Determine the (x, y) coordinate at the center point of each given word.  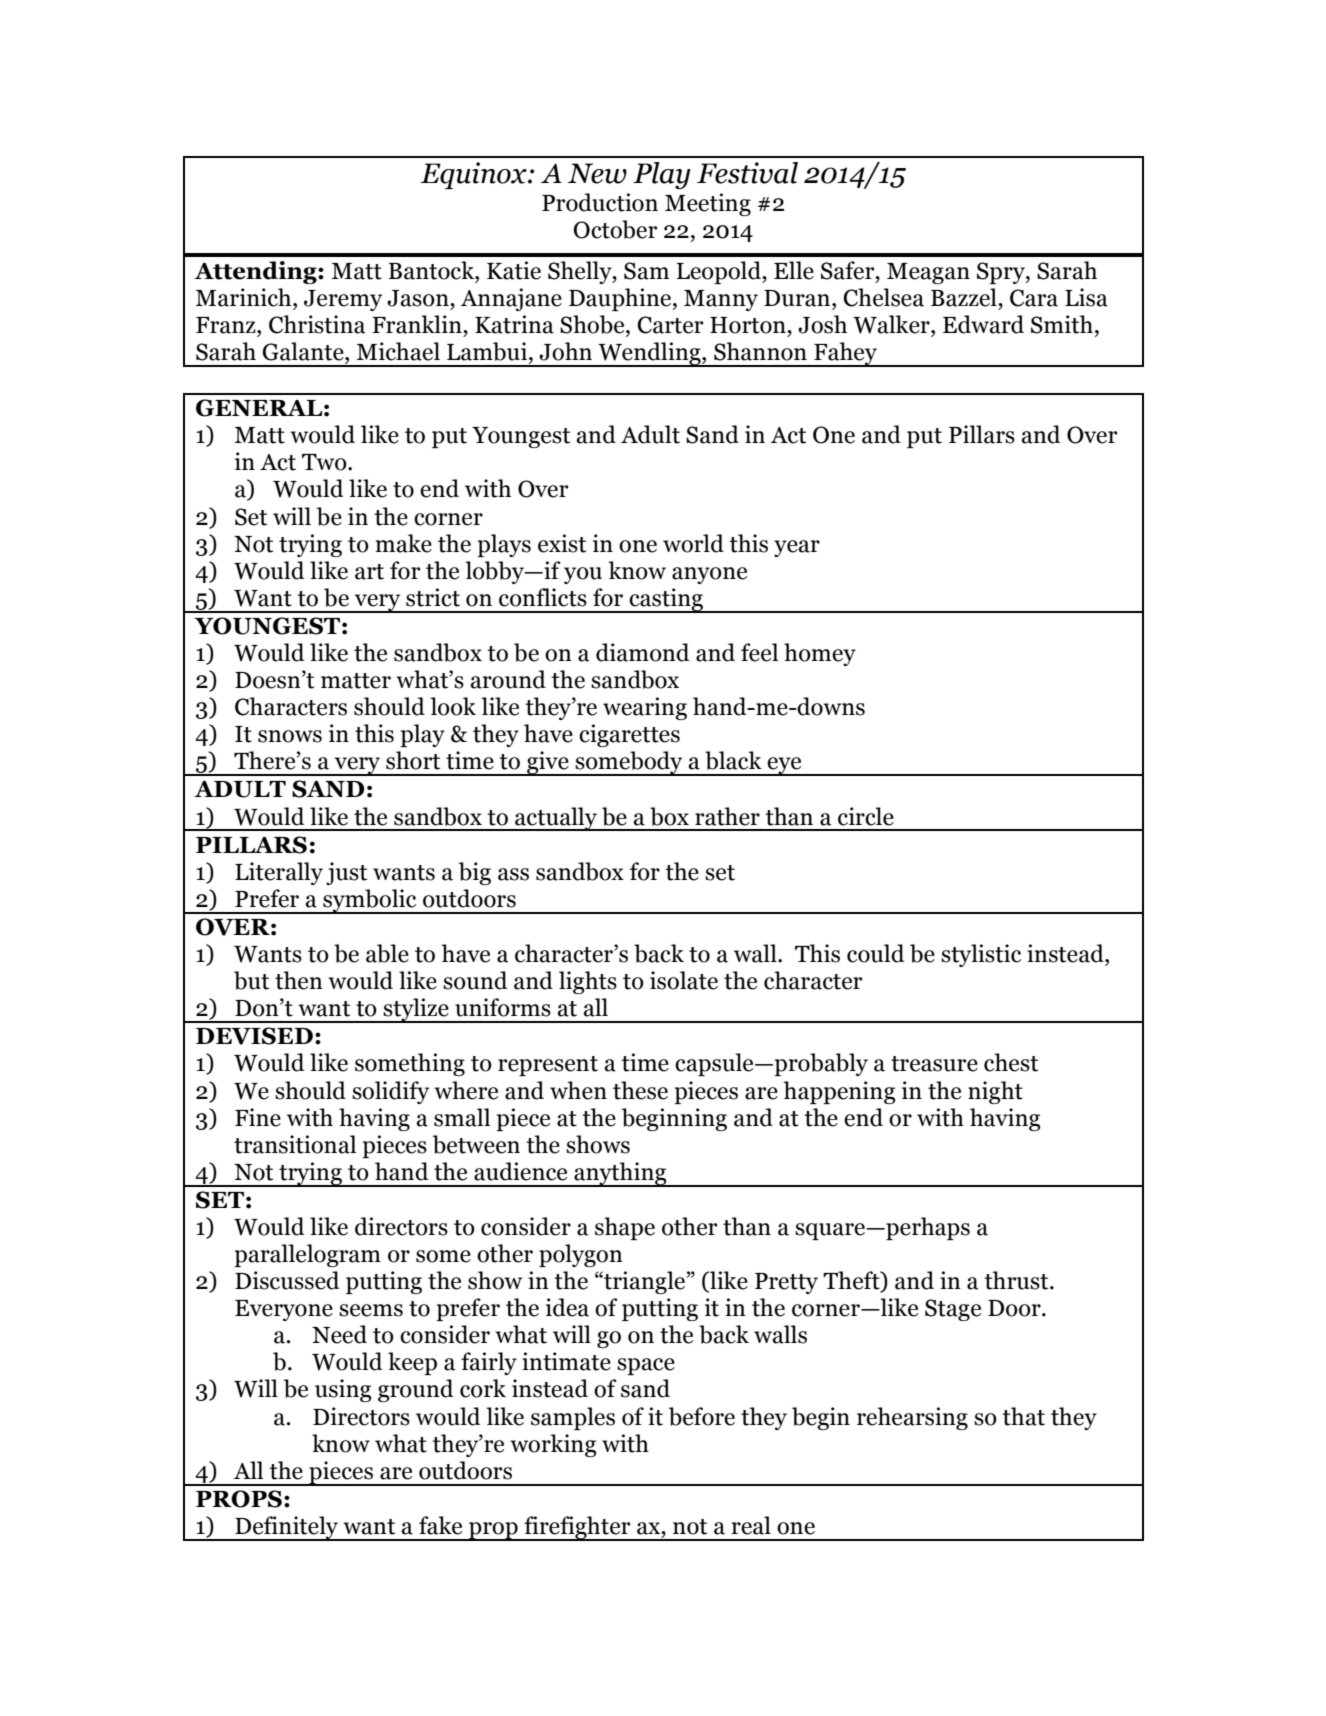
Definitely (287, 1528)
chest (1011, 1062)
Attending (256, 272)
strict (433, 597)
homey (820, 654)
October (615, 229)
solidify (390, 1092)
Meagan (928, 273)
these (640, 1090)
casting (667, 600)
